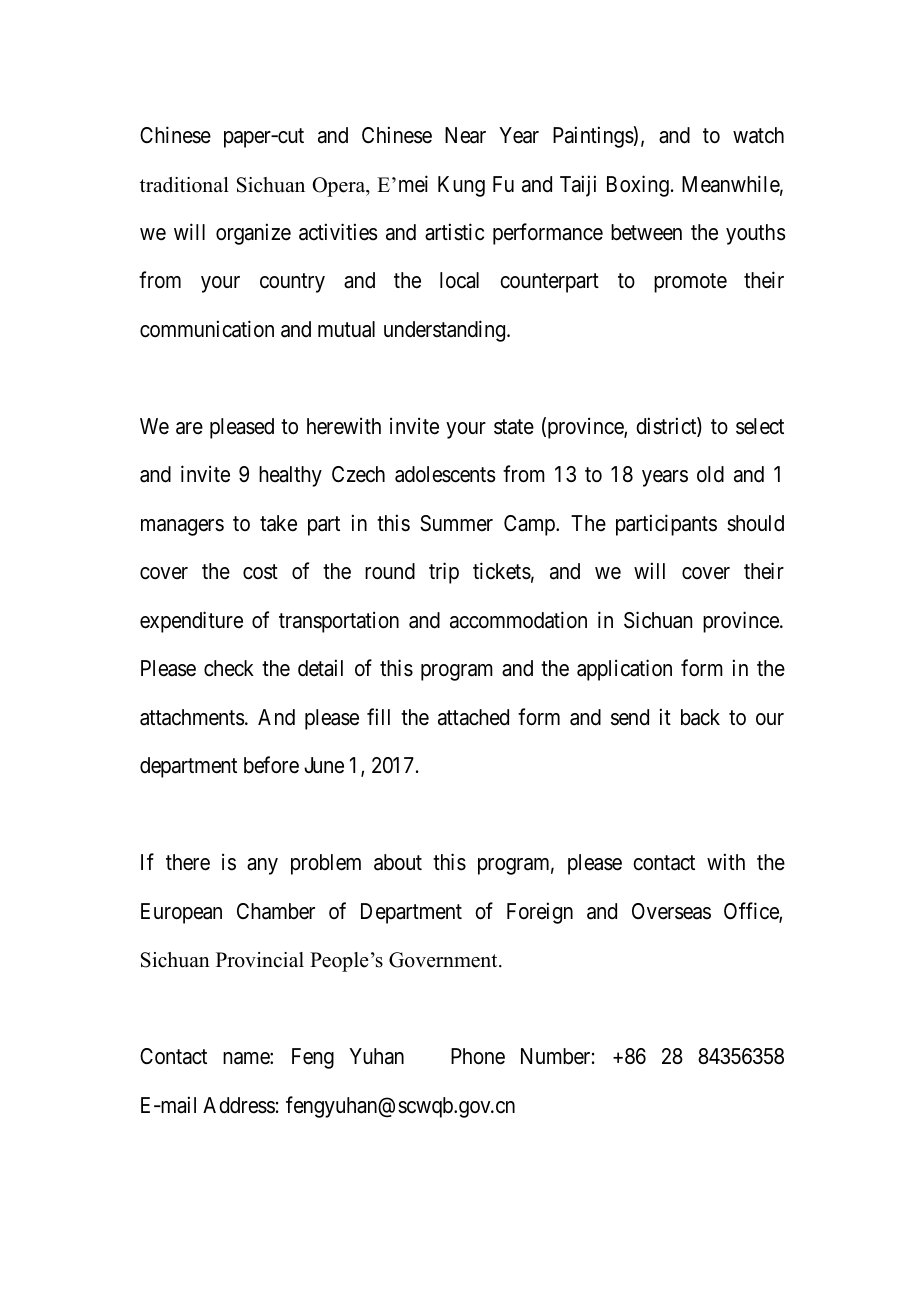 The width and height of the screenshot is (924, 1308). I want to click on Kung, so click(461, 186).
